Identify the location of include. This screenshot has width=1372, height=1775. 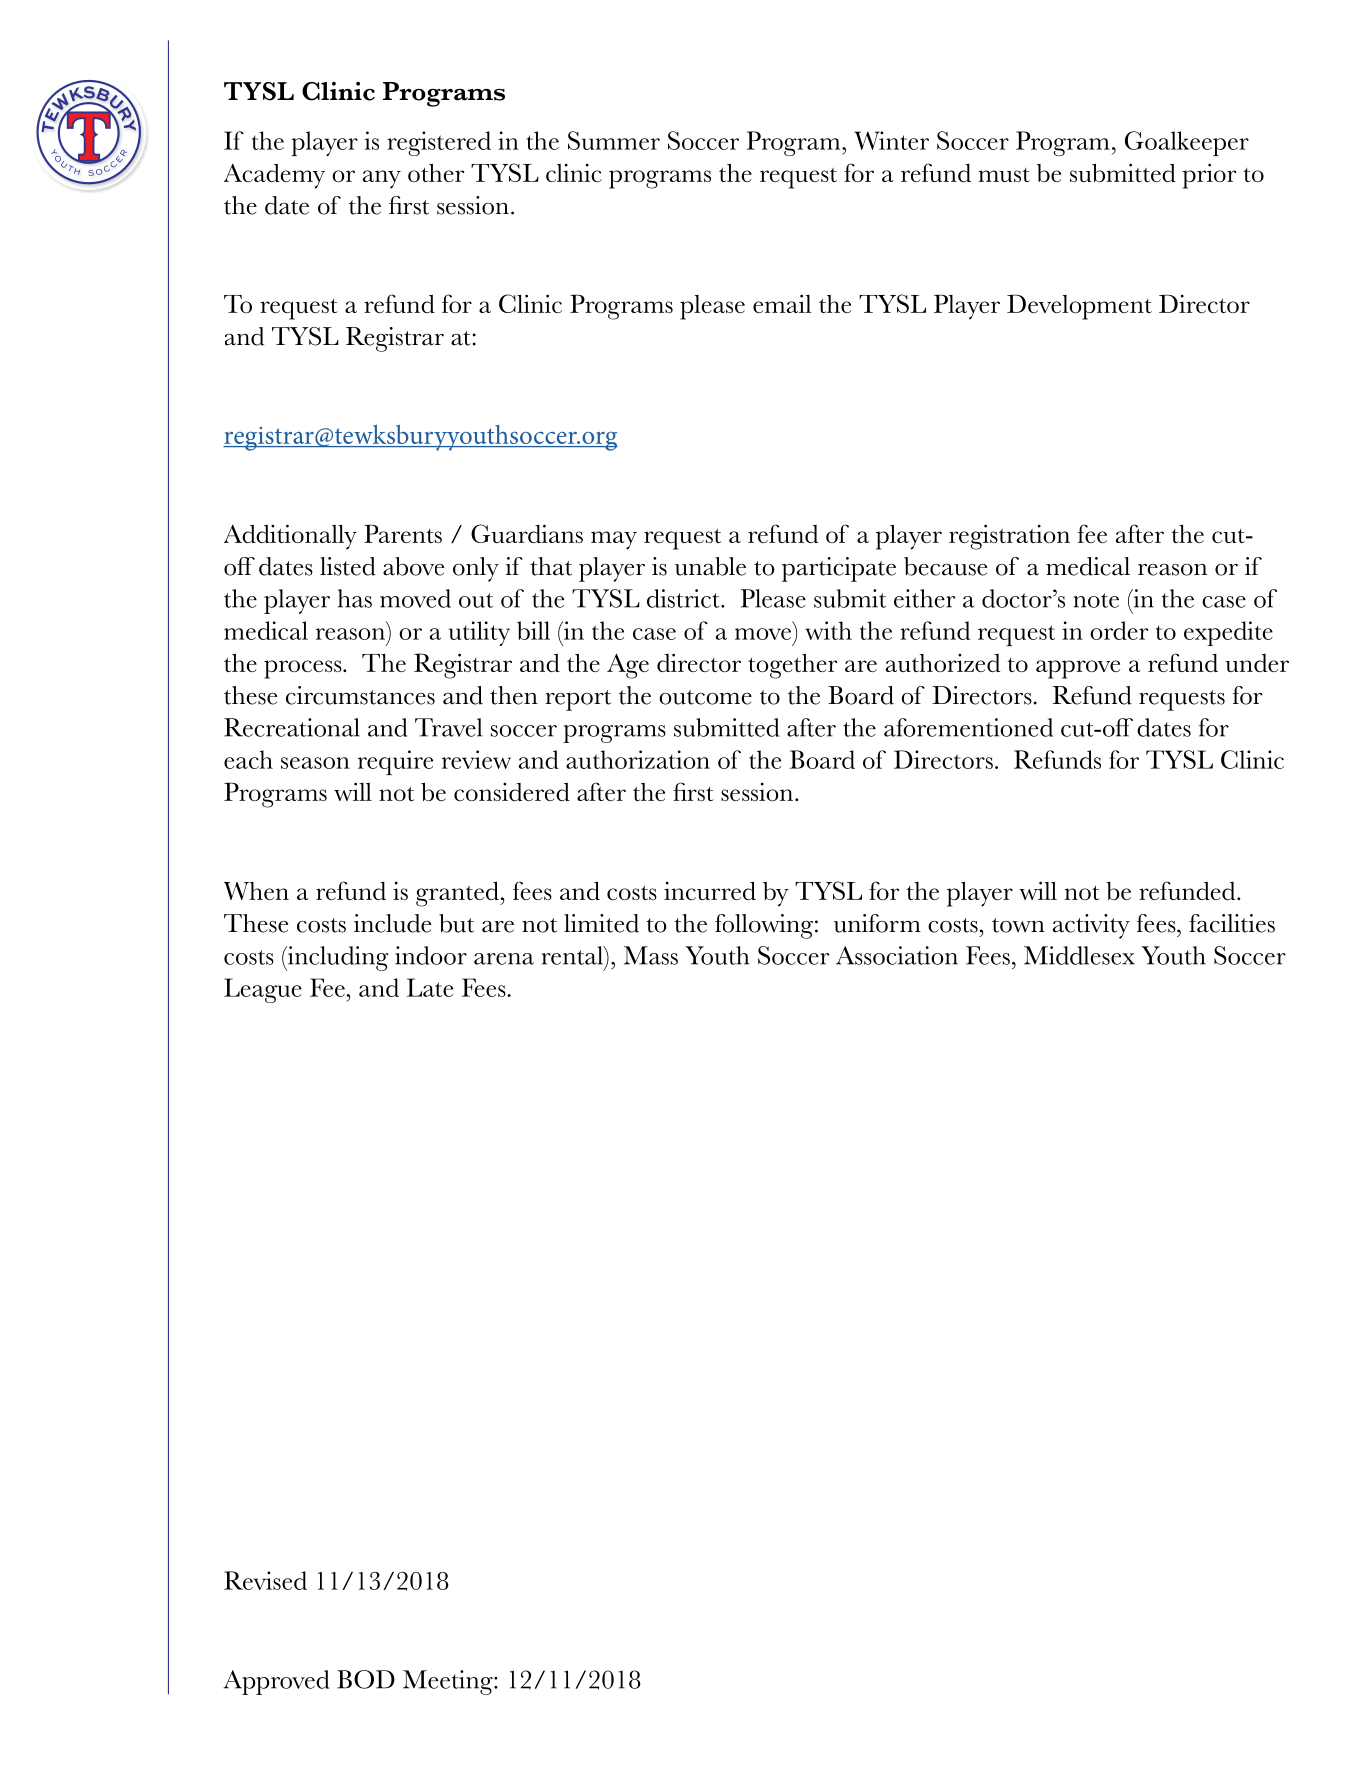
(392, 923).
